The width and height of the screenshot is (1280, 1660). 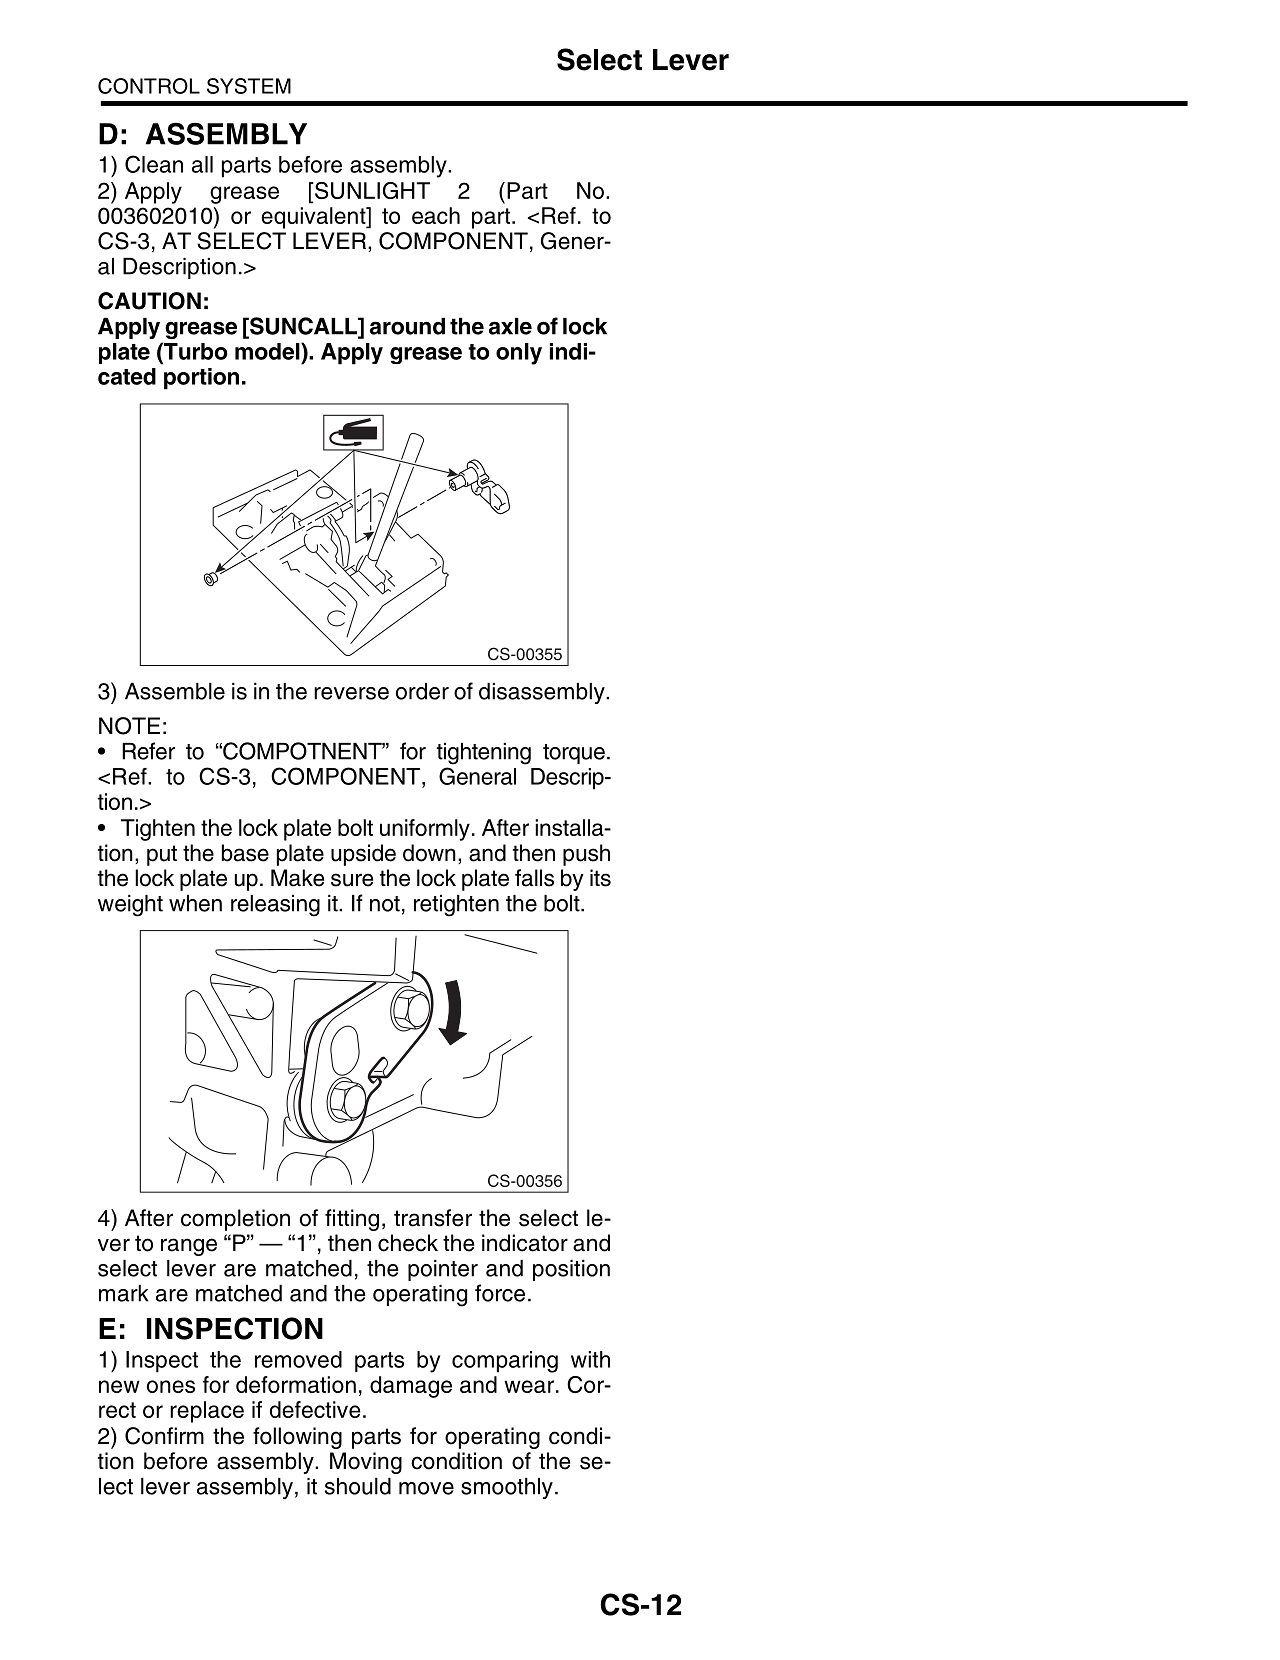 What do you see at coordinates (574, 754) in the screenshot?
I see `torque` at bounding box center [574, 754].
